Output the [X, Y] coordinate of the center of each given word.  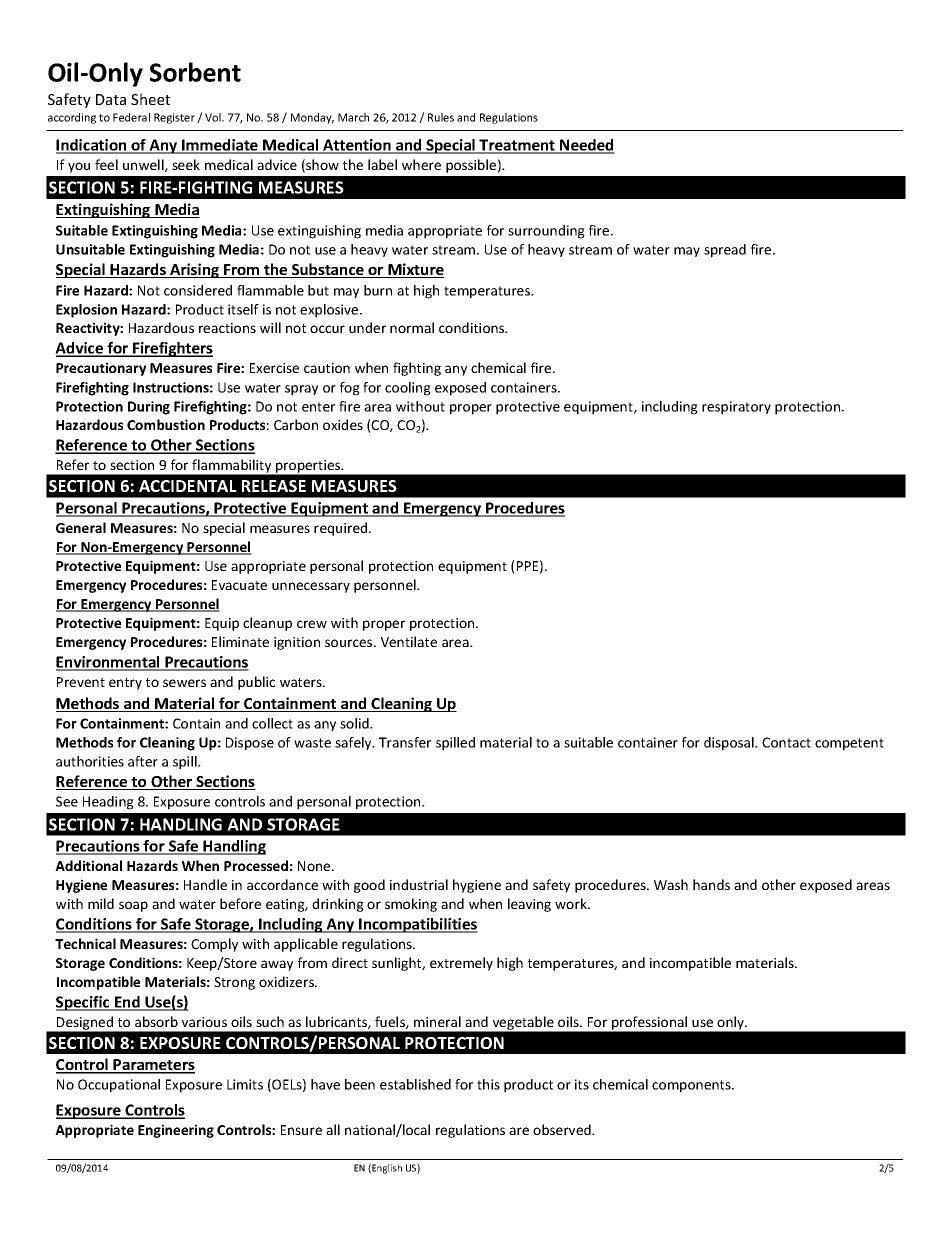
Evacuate [239, 585]
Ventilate [409, 641]
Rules [441, 117]
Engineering [176, 1131]
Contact [786, 742]
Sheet [150, 99]
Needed [586, 146]
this [488, 1084]
